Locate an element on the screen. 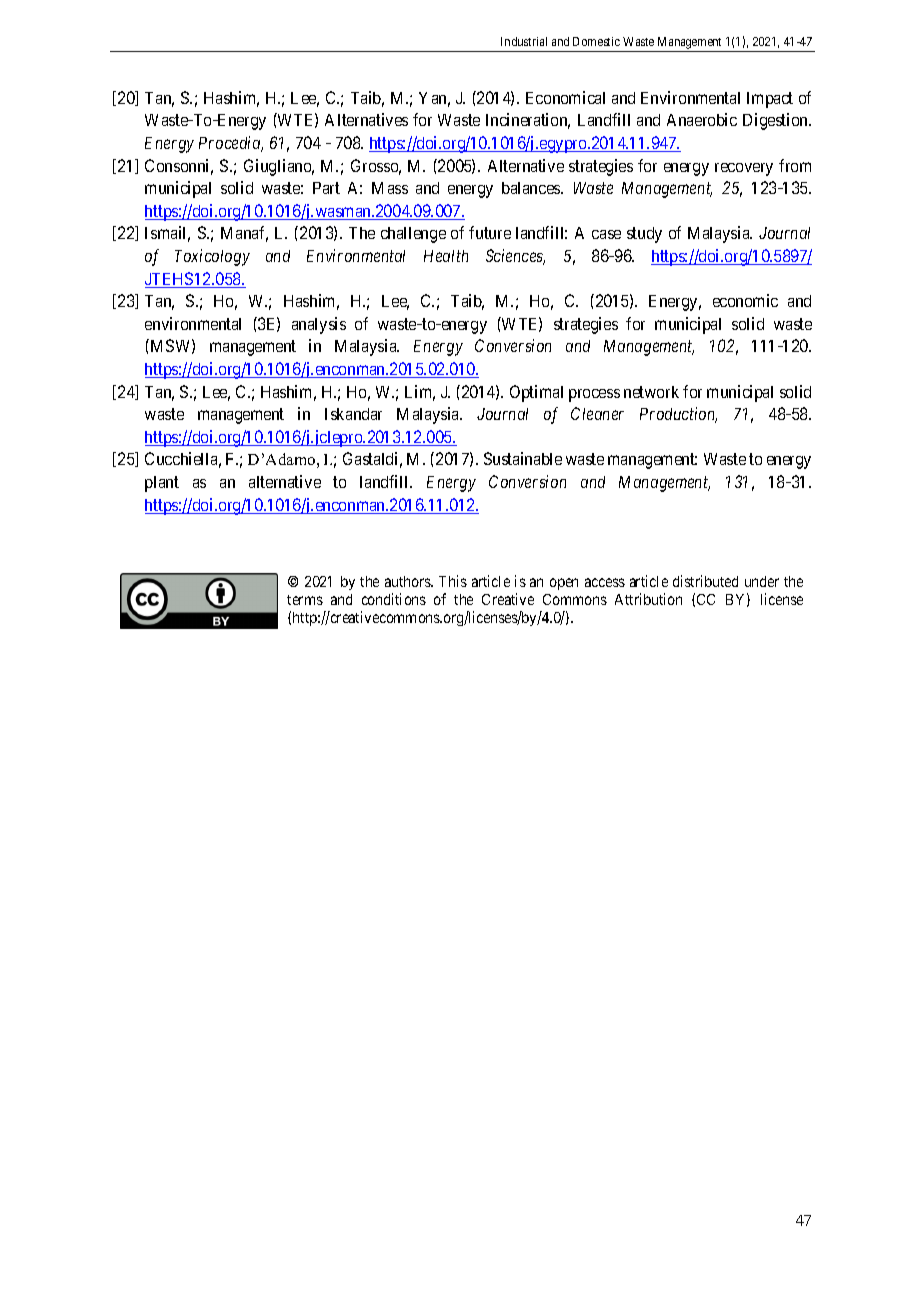  terms is located at coordinates (305, 600).
